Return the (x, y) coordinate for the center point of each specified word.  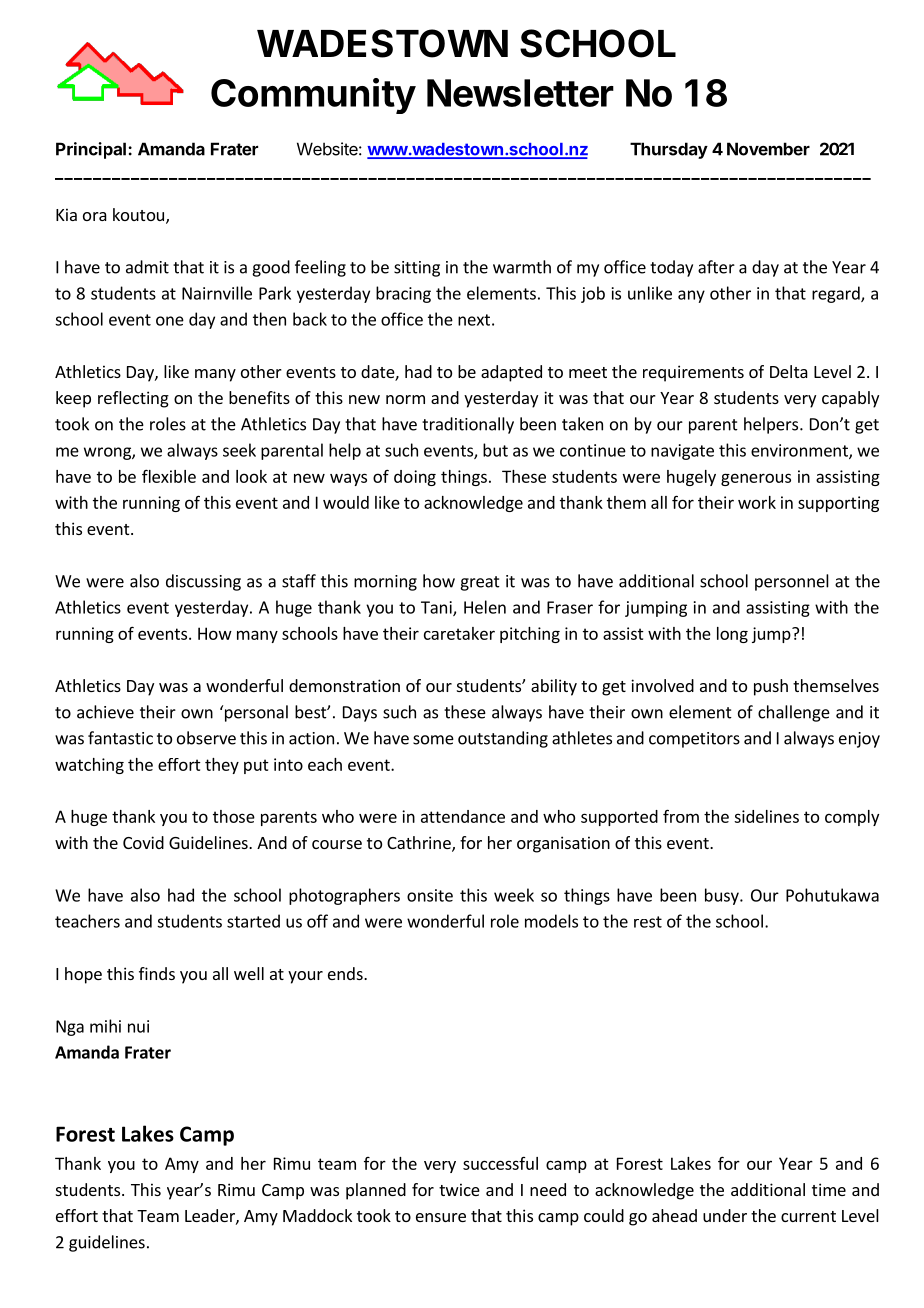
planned (376, 1191)
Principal (91, 150)
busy (723, 896)
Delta (789, 371)
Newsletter (520, 93)
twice (459, 1189)
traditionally (468, 425)
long (732, 635)
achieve (105, 712)
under (725, 1215)
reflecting (133, 399)
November (768, 149)
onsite (430, 895)
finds (157, 973)
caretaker (459, 633)
